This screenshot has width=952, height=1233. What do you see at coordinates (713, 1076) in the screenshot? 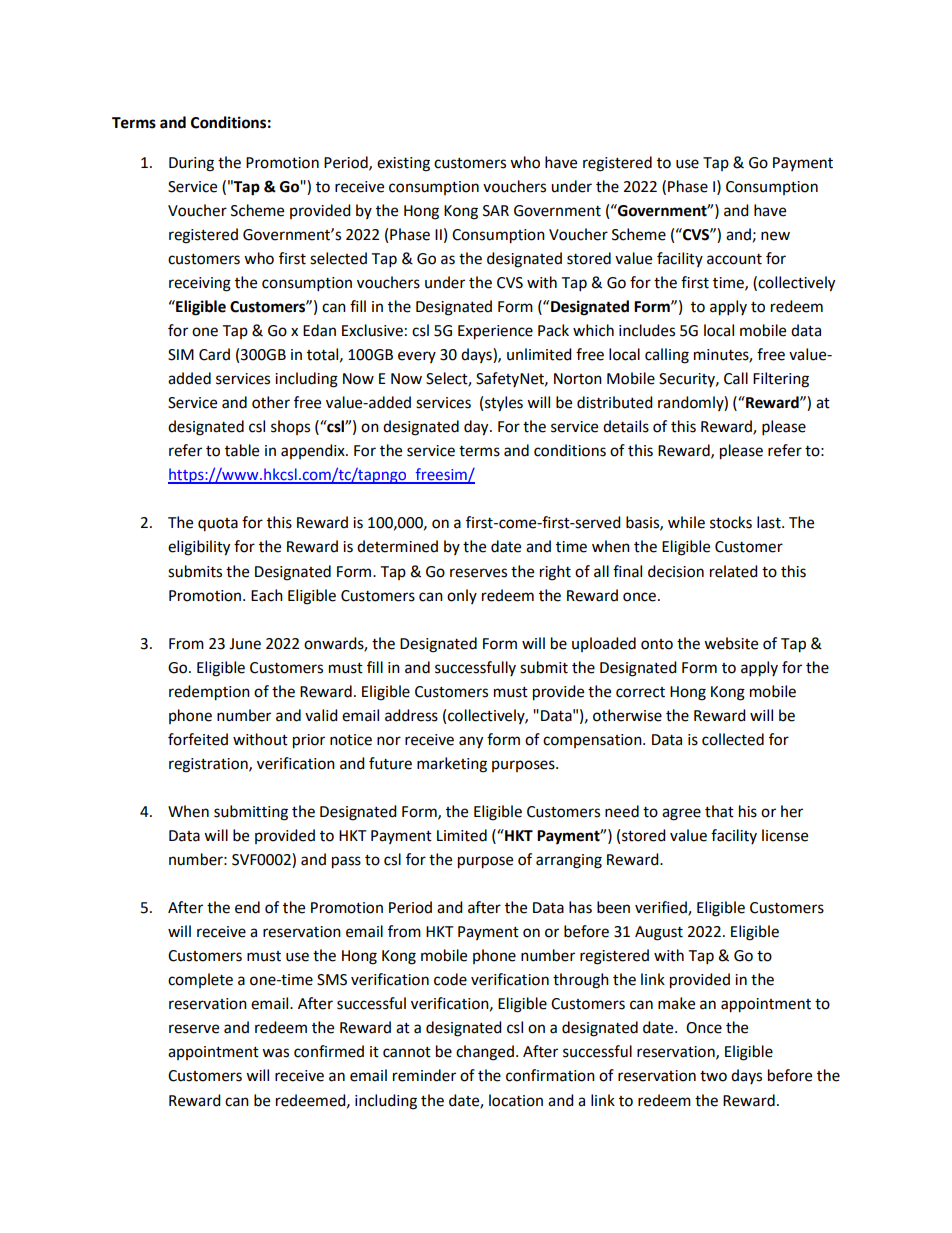
I see `two` at bounding box center [713, 1076].
